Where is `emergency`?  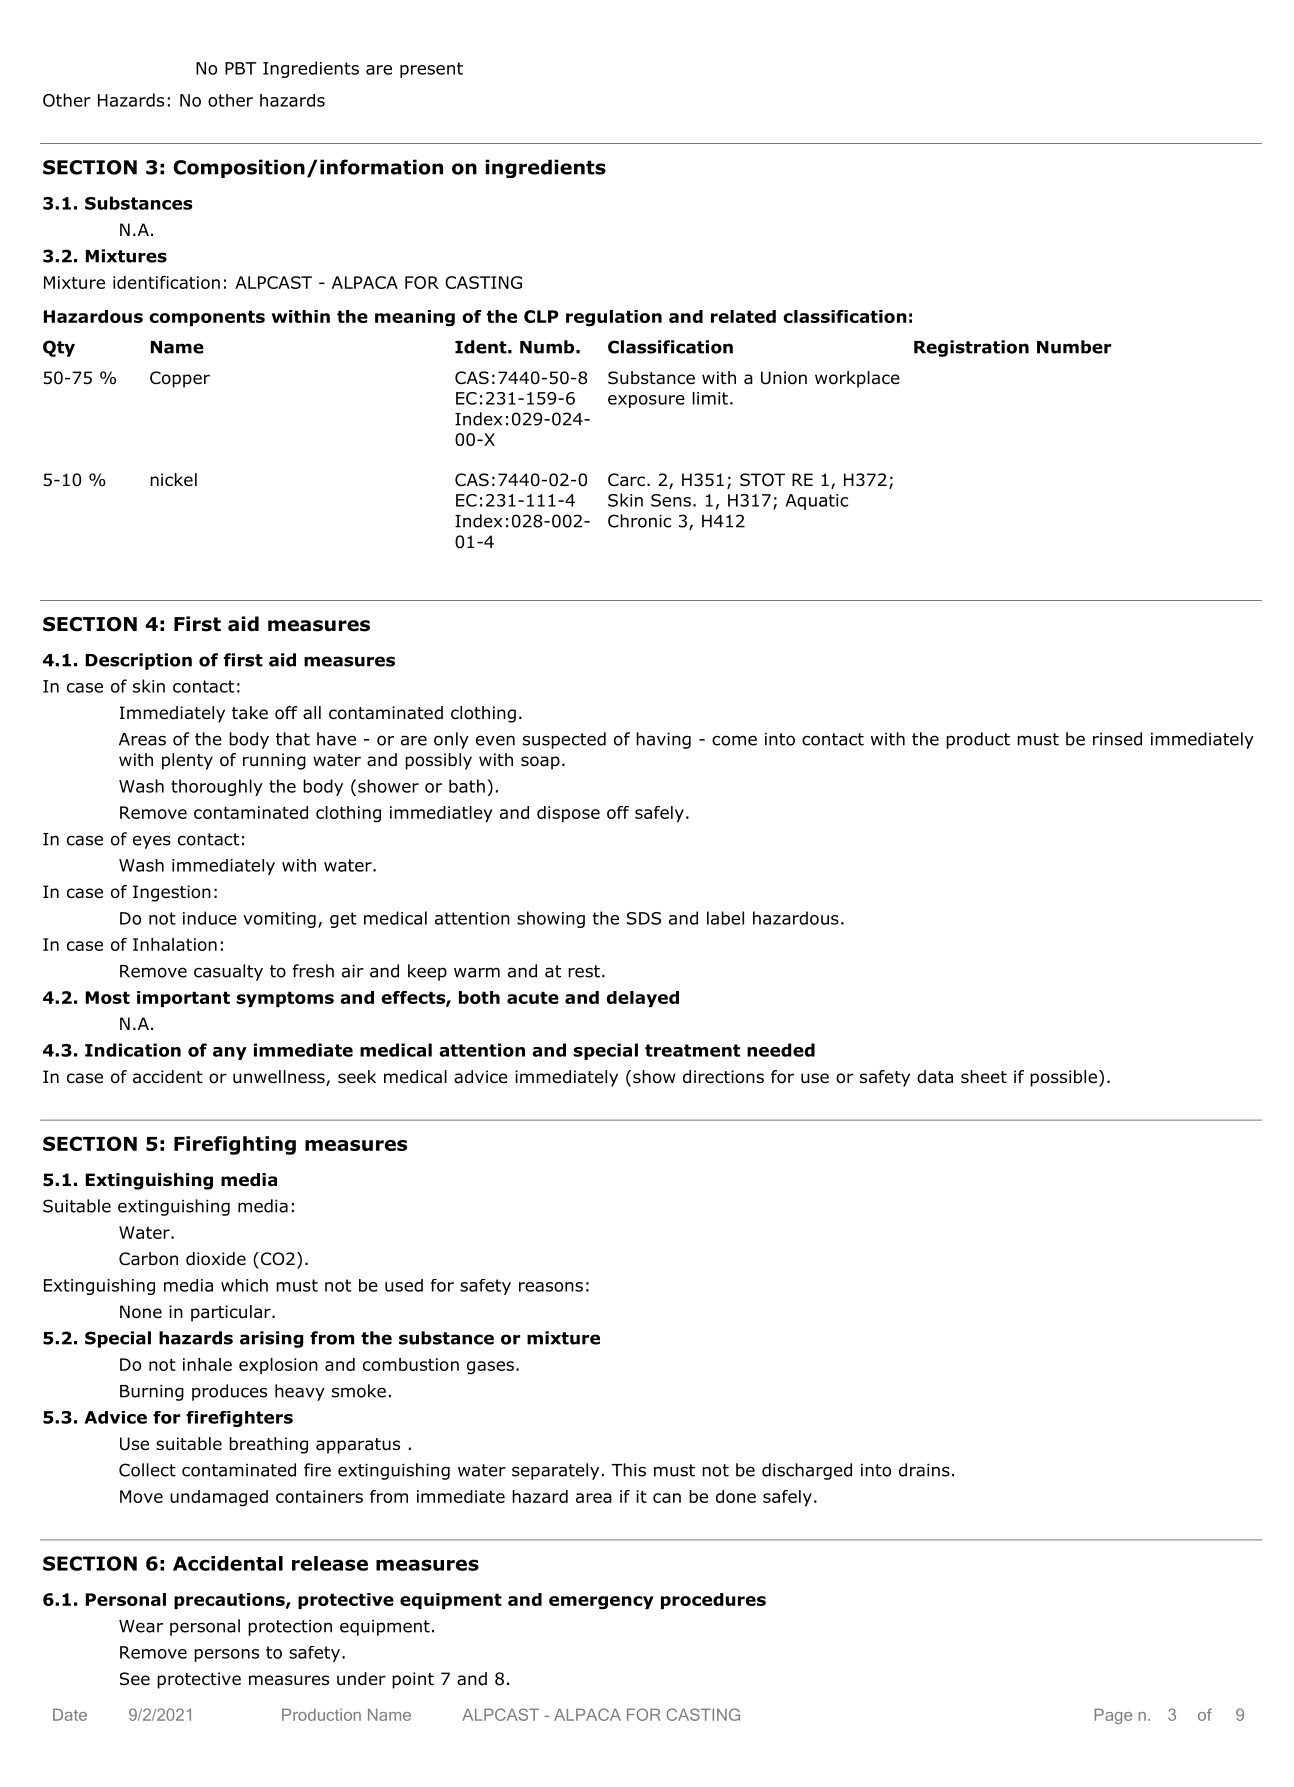 emergency is located at coordinates (601, 1603).
